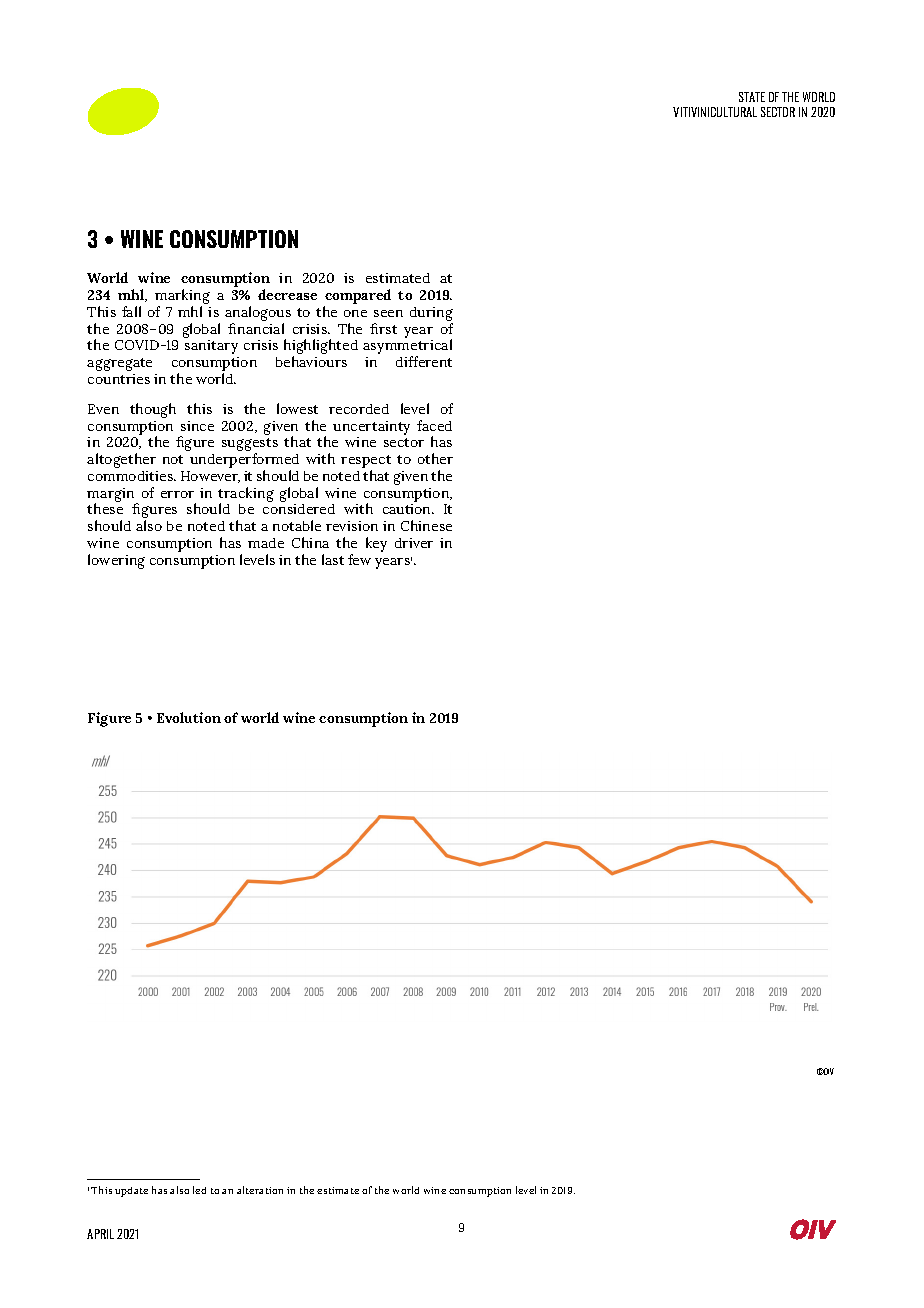  I want to click on sanitary, so click(211, 347).
